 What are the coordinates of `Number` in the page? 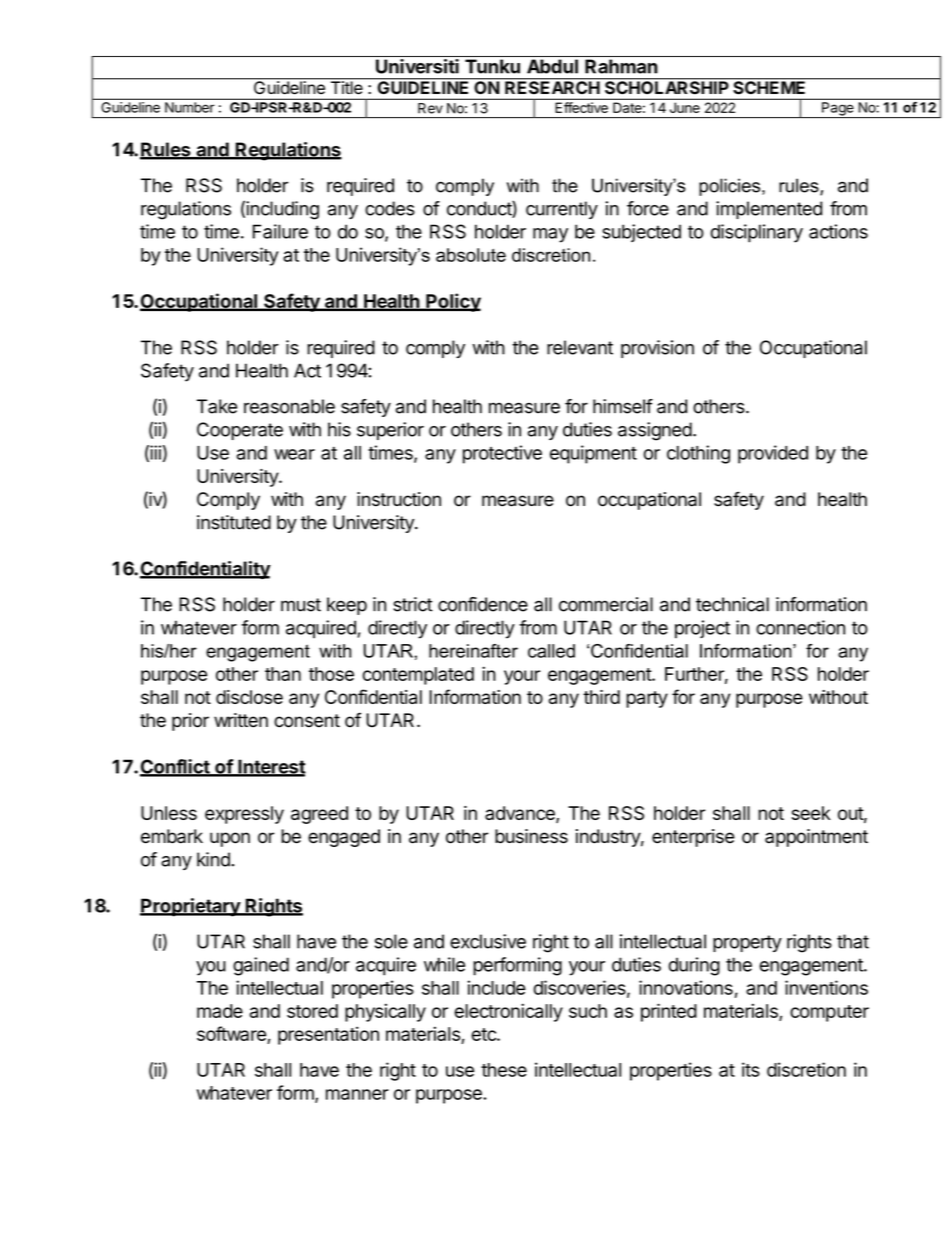 It's located at (189, 107).
